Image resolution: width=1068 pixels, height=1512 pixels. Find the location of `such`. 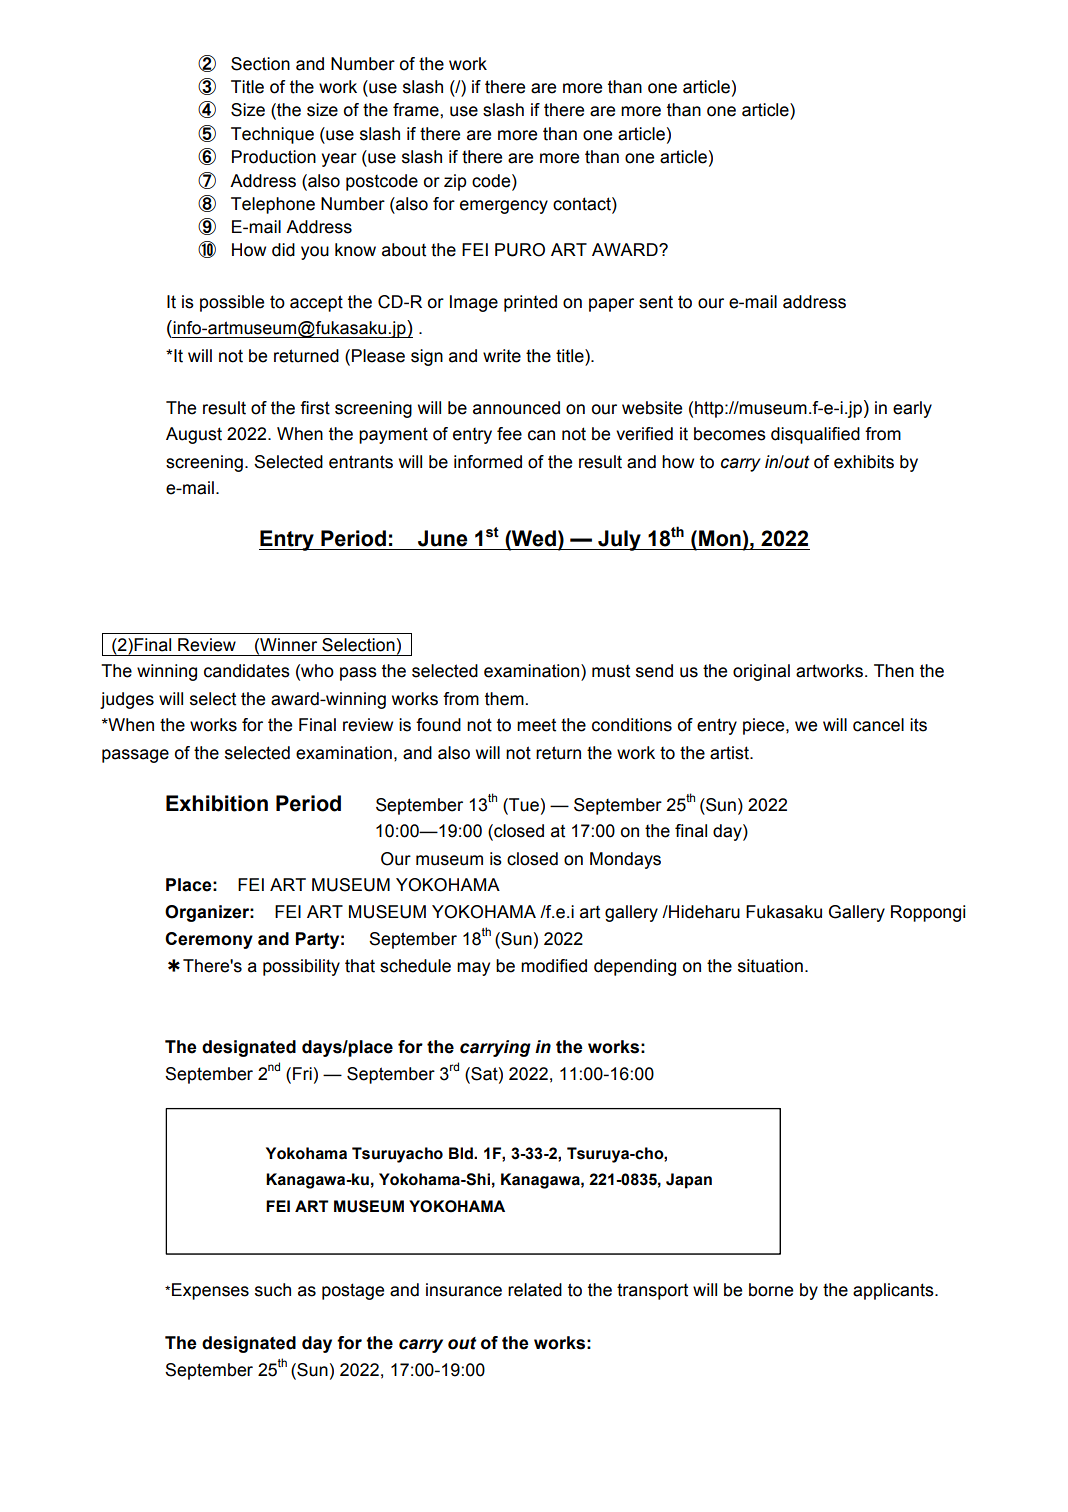

such is located at coordinates (273, 1290).
